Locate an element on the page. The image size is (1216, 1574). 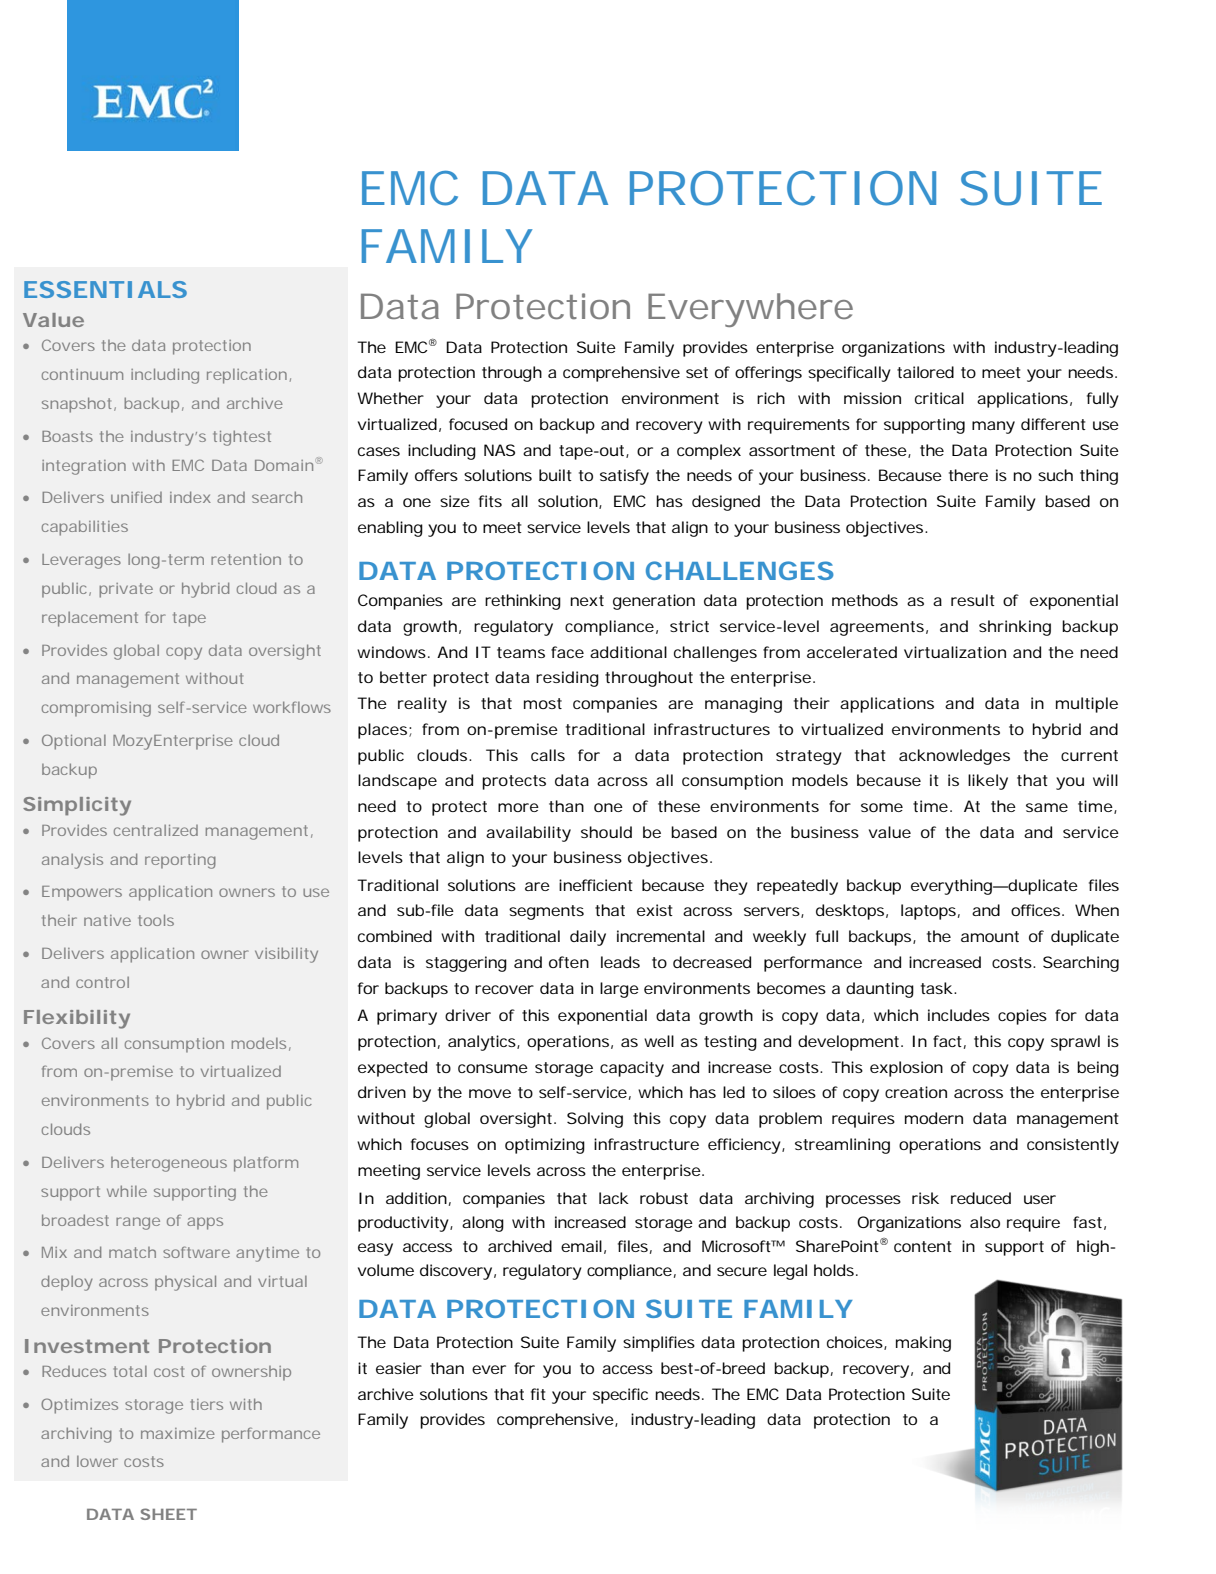
tools is located at coordinates (156, 920).
